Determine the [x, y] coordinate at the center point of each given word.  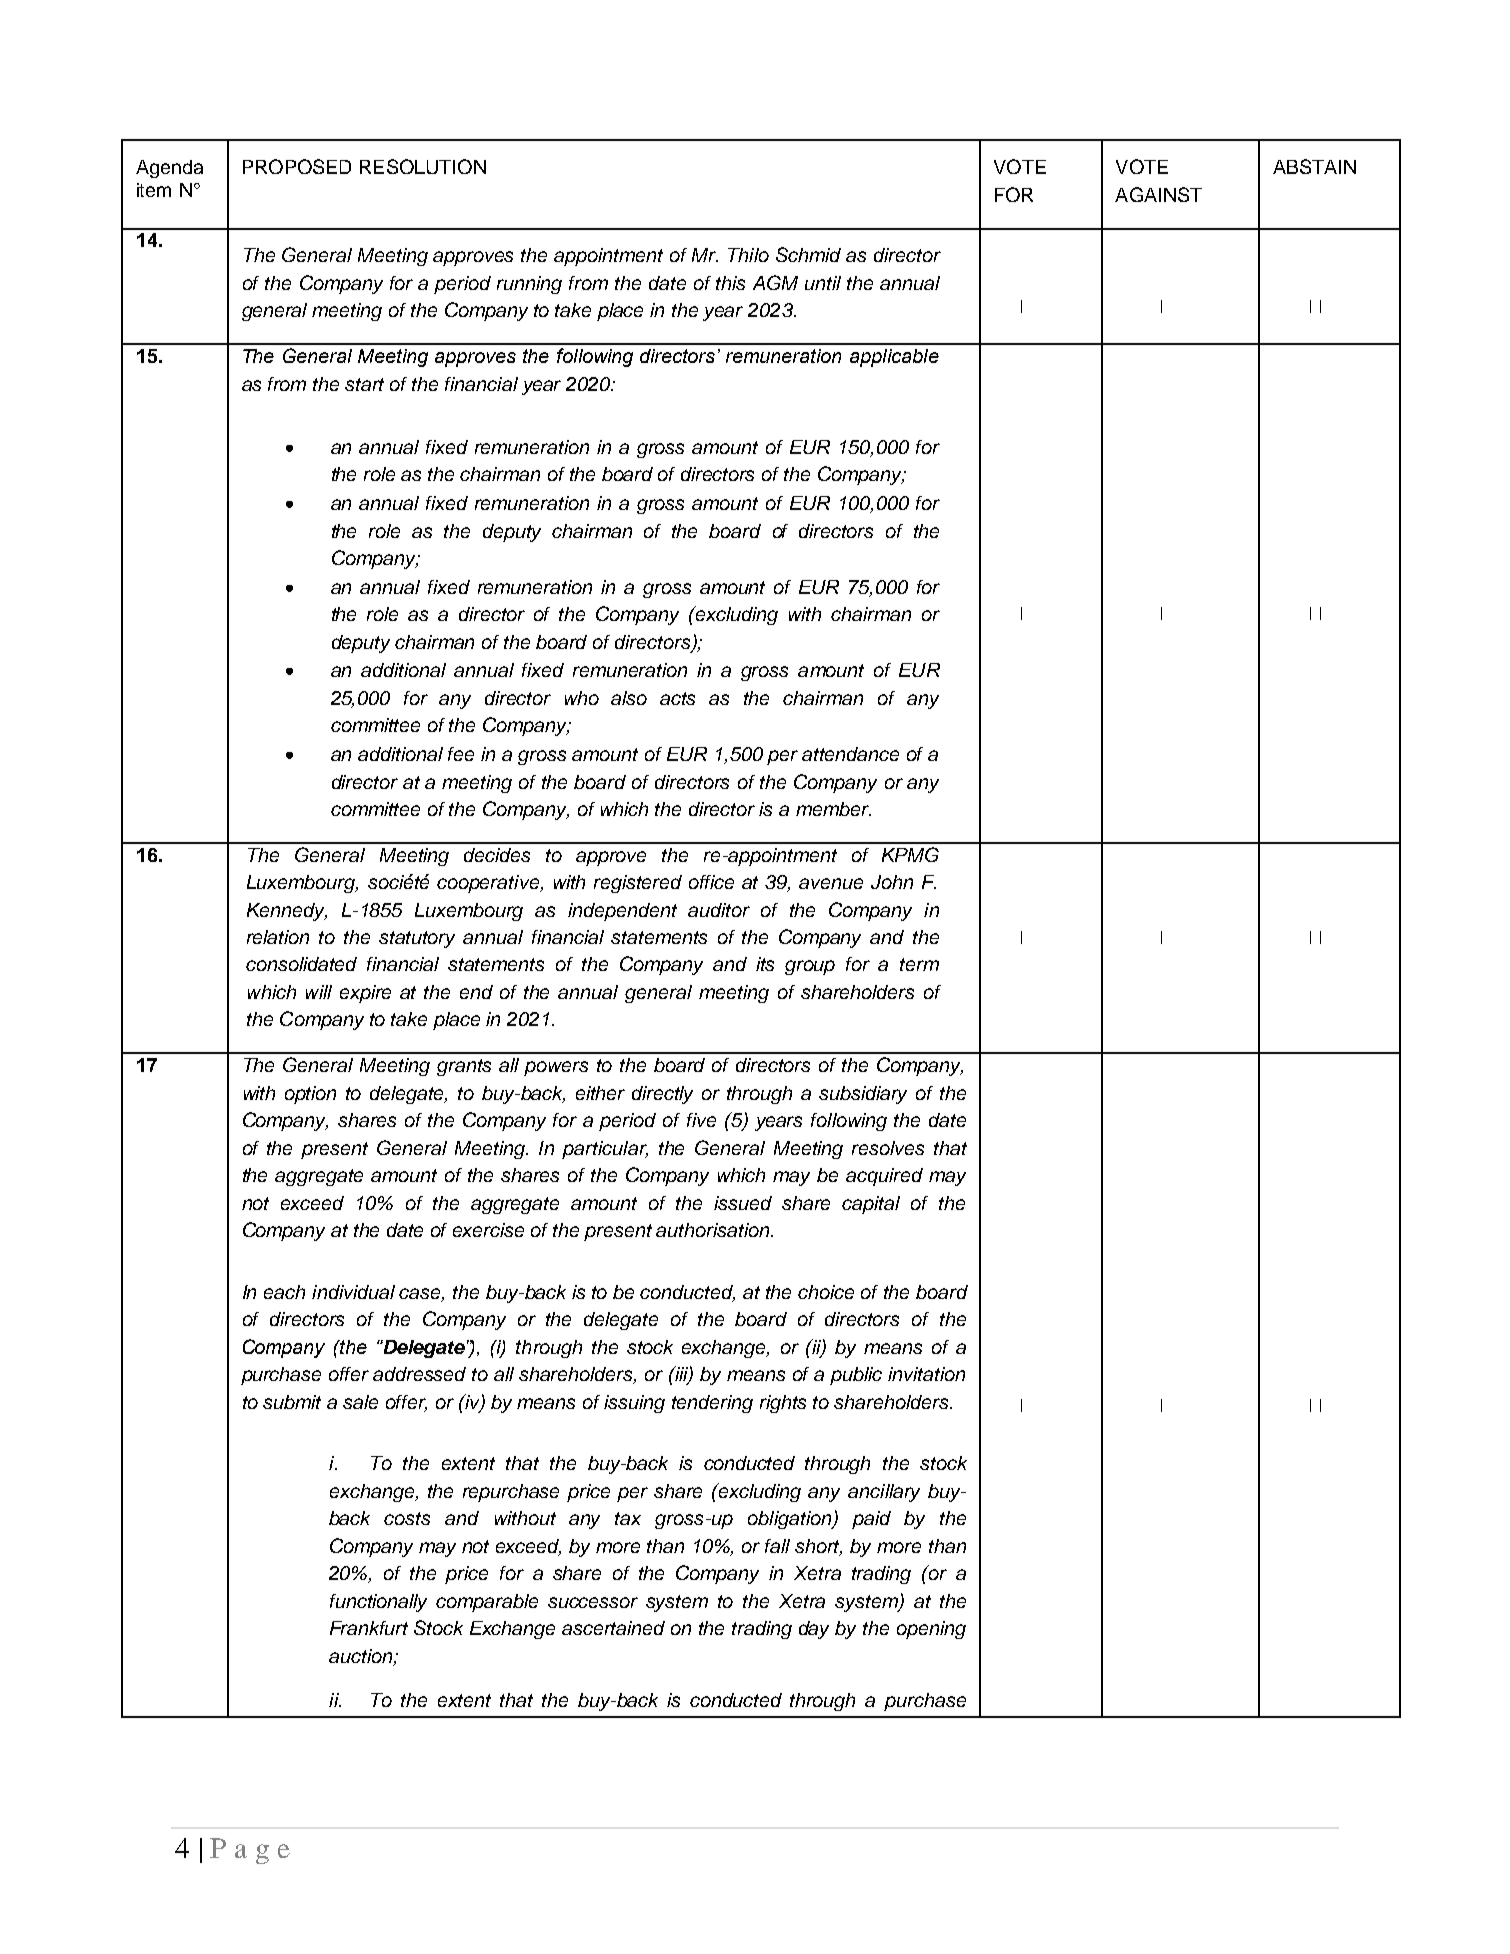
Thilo [748, 255]
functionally [378, 1603]
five [701, 1120]
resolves [888, 1148]
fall [777, 1546]
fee [461, 754]
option [310, 1095]
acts [677, 698]
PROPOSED [297, 166]
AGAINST [1158, 194]
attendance [850, 754]
